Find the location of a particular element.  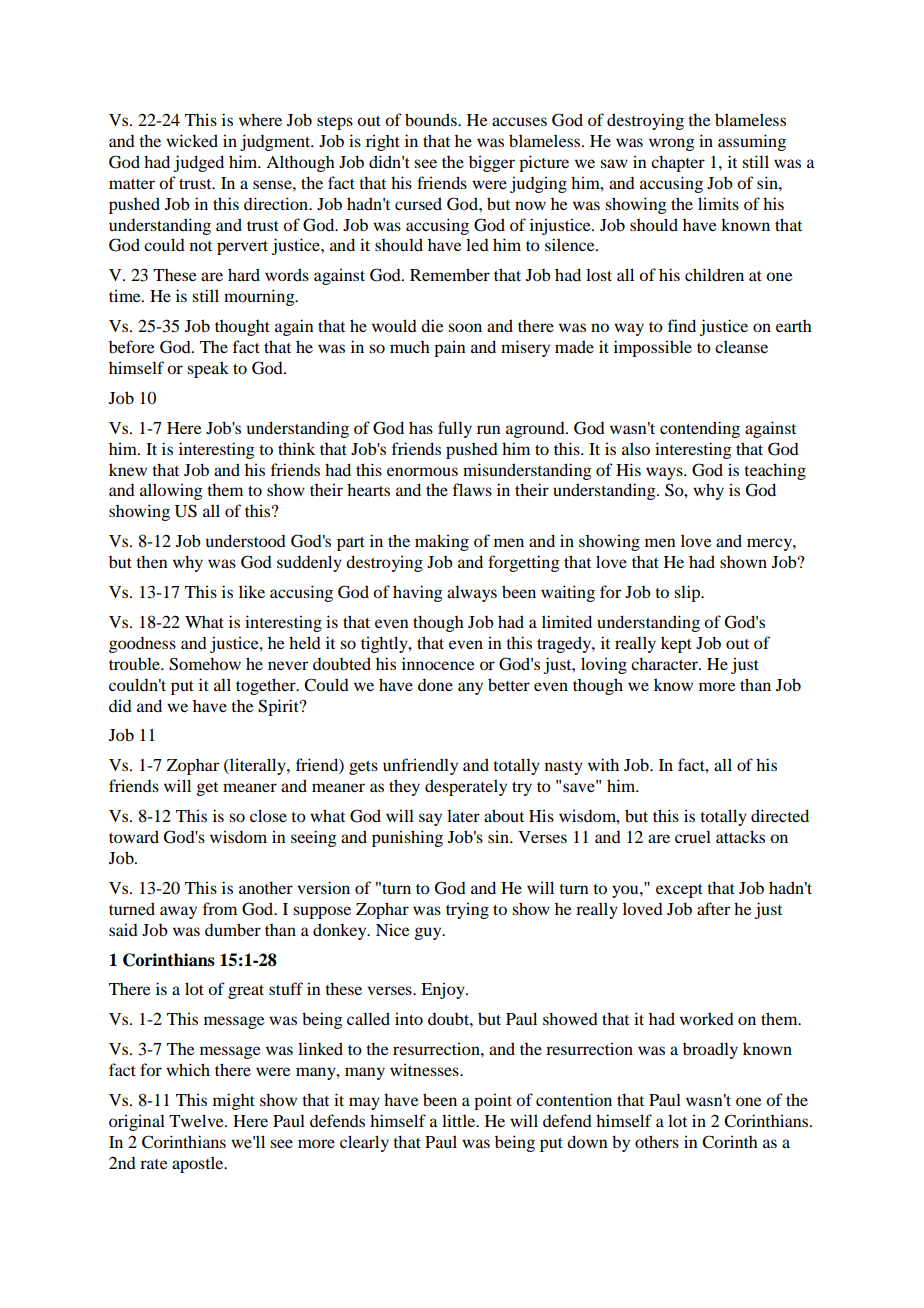

innocence is located at coordinates (438, 663).
